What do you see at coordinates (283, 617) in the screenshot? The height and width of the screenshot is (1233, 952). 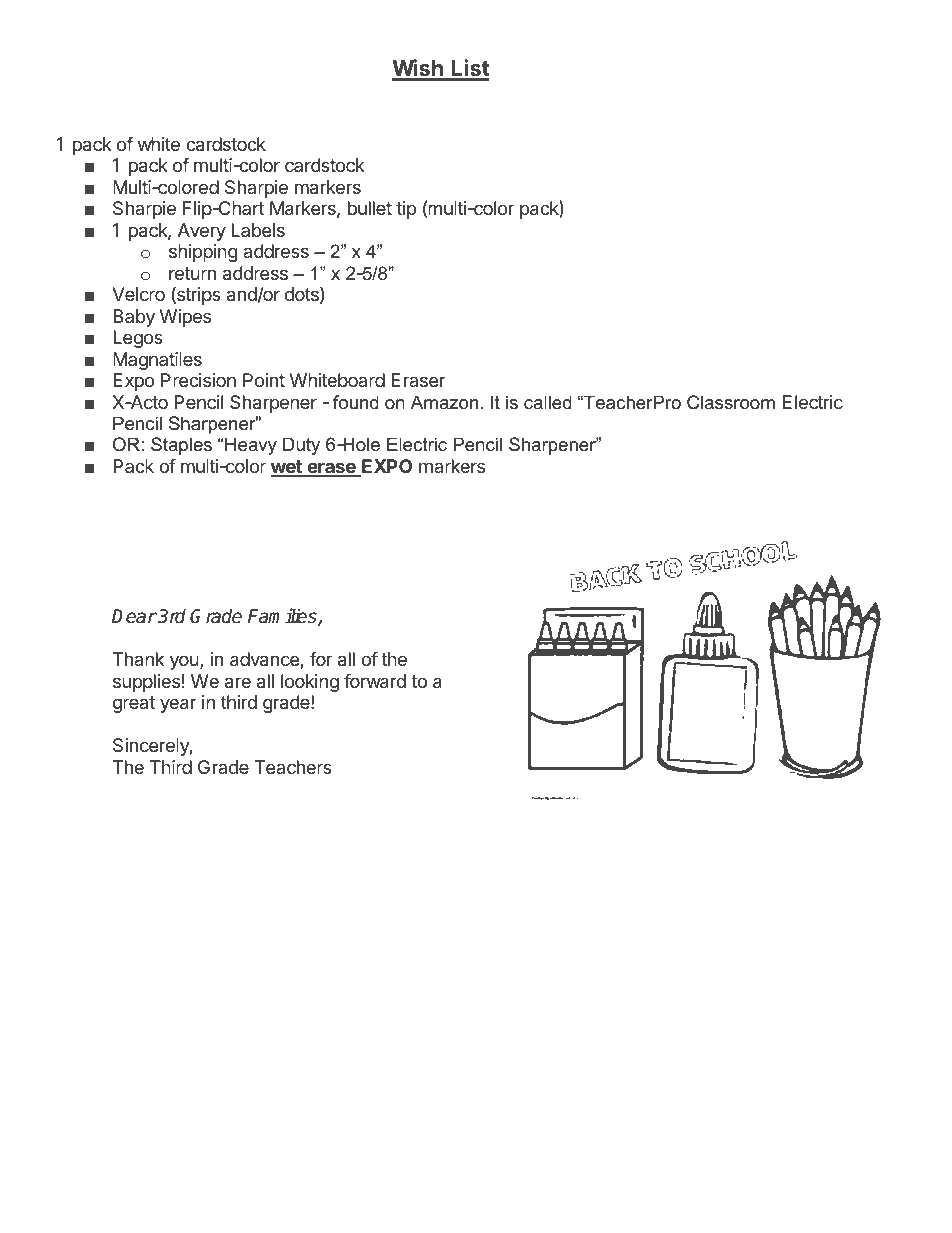 I see `Families` at bounding box center [283, 617].
